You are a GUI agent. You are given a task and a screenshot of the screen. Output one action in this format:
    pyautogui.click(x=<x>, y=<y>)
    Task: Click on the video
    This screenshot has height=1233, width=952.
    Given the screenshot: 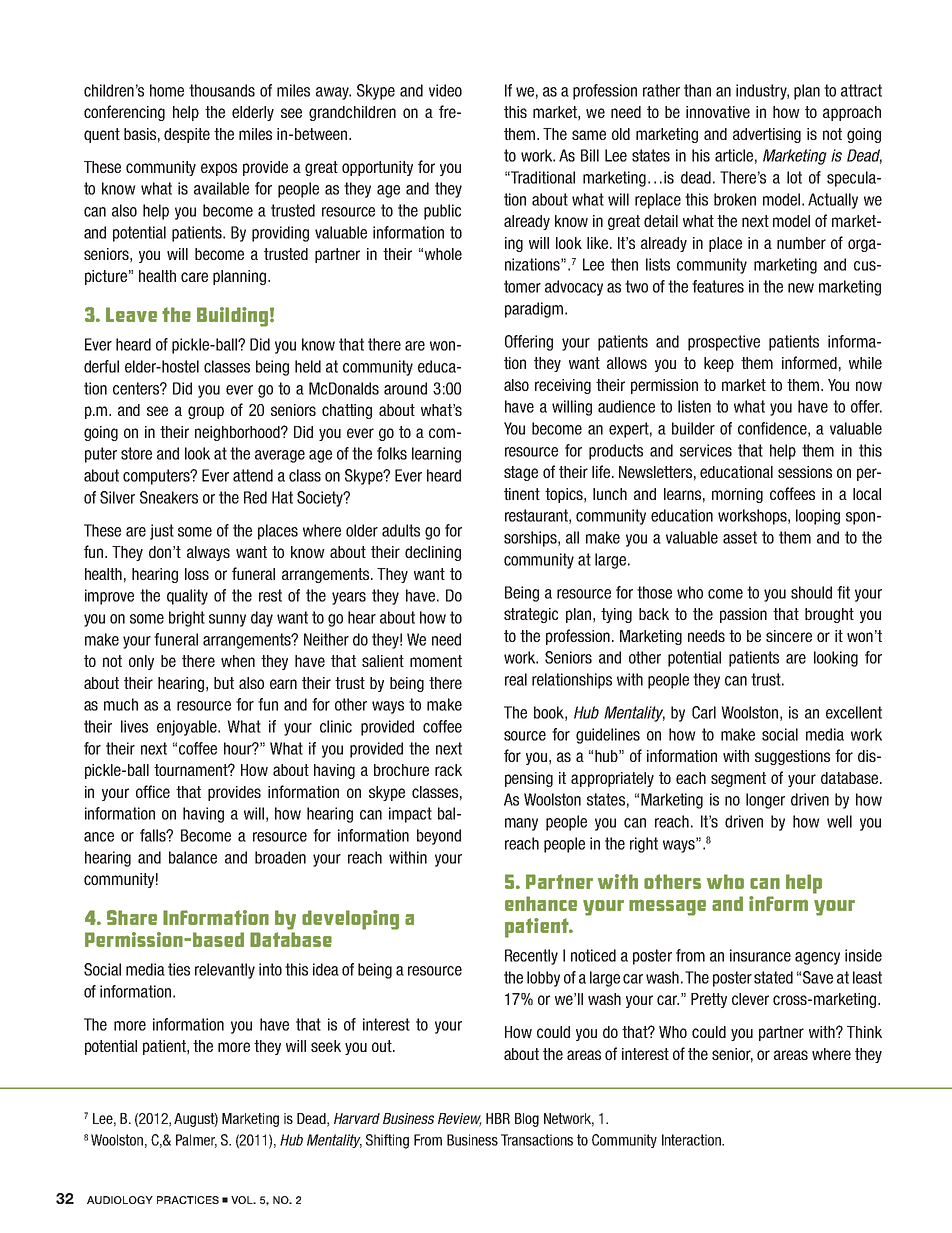 What is the action you would take?
    pyautogui.click(x=445, y=90)
